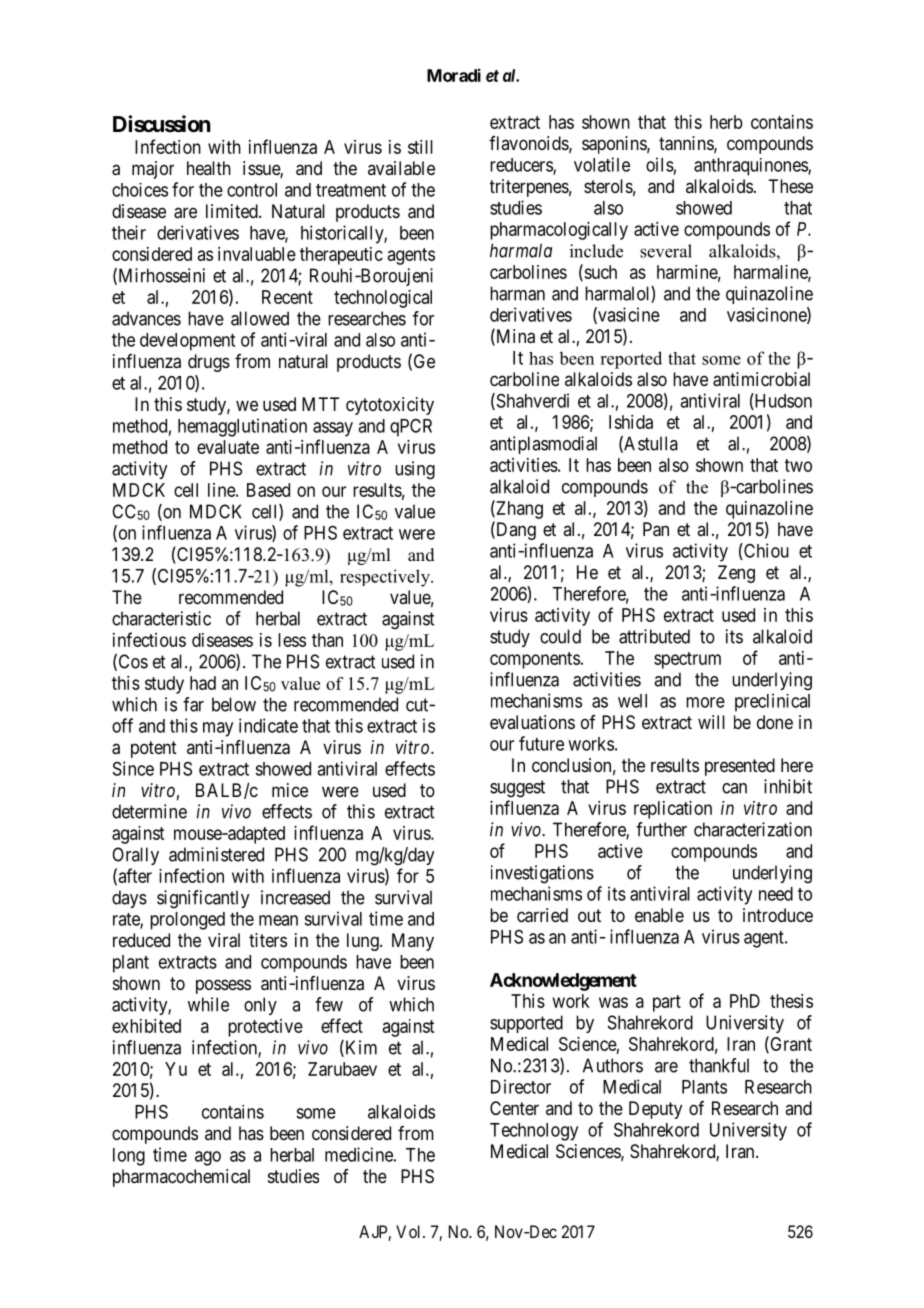 The width and height of the image is (924, 1308). What do you see at coordinates (514, 1108) in the image?
I see `Center` at bounding box center [514, 1108].
